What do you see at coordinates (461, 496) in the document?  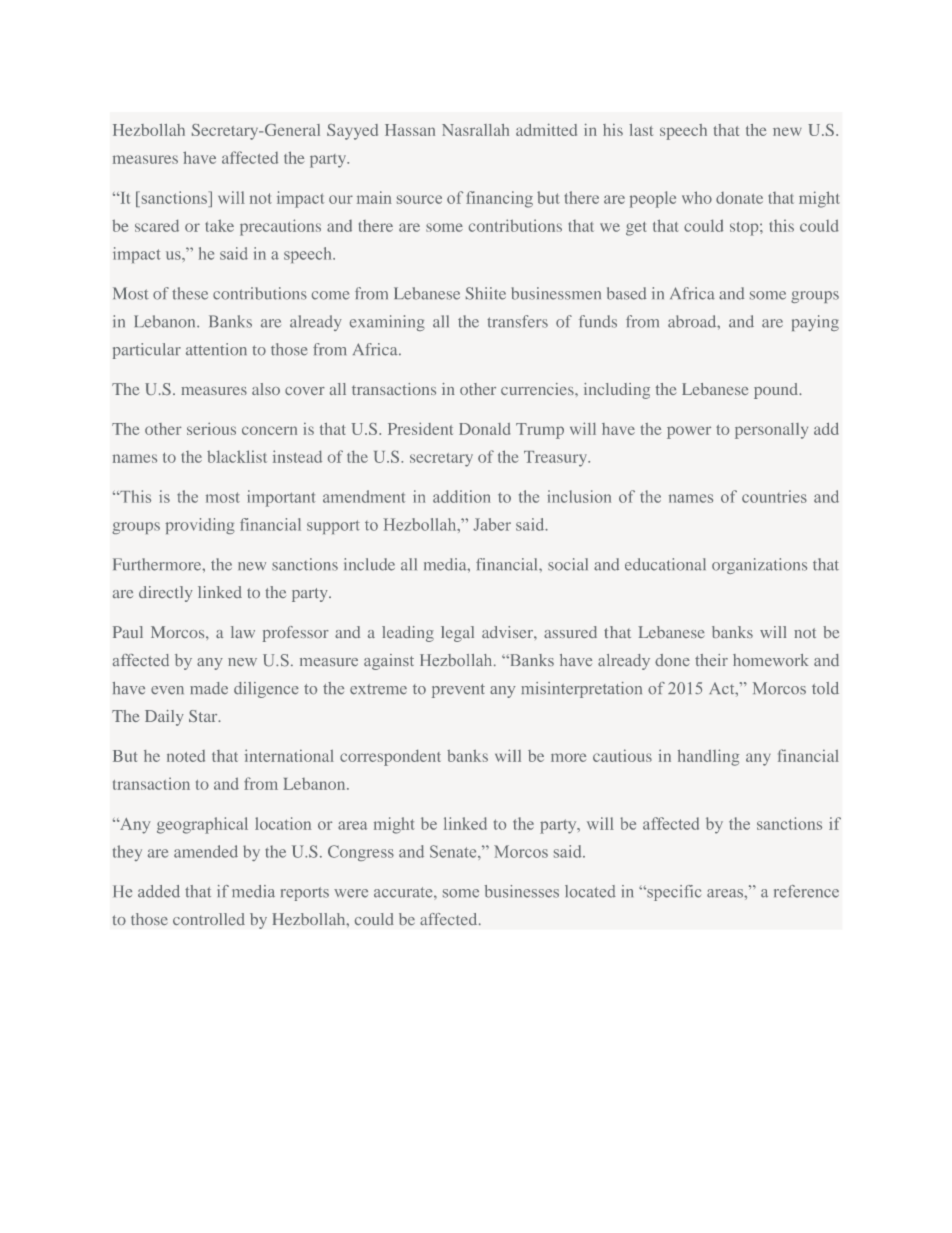 I see `addition` at bounding box center [461, 496].
